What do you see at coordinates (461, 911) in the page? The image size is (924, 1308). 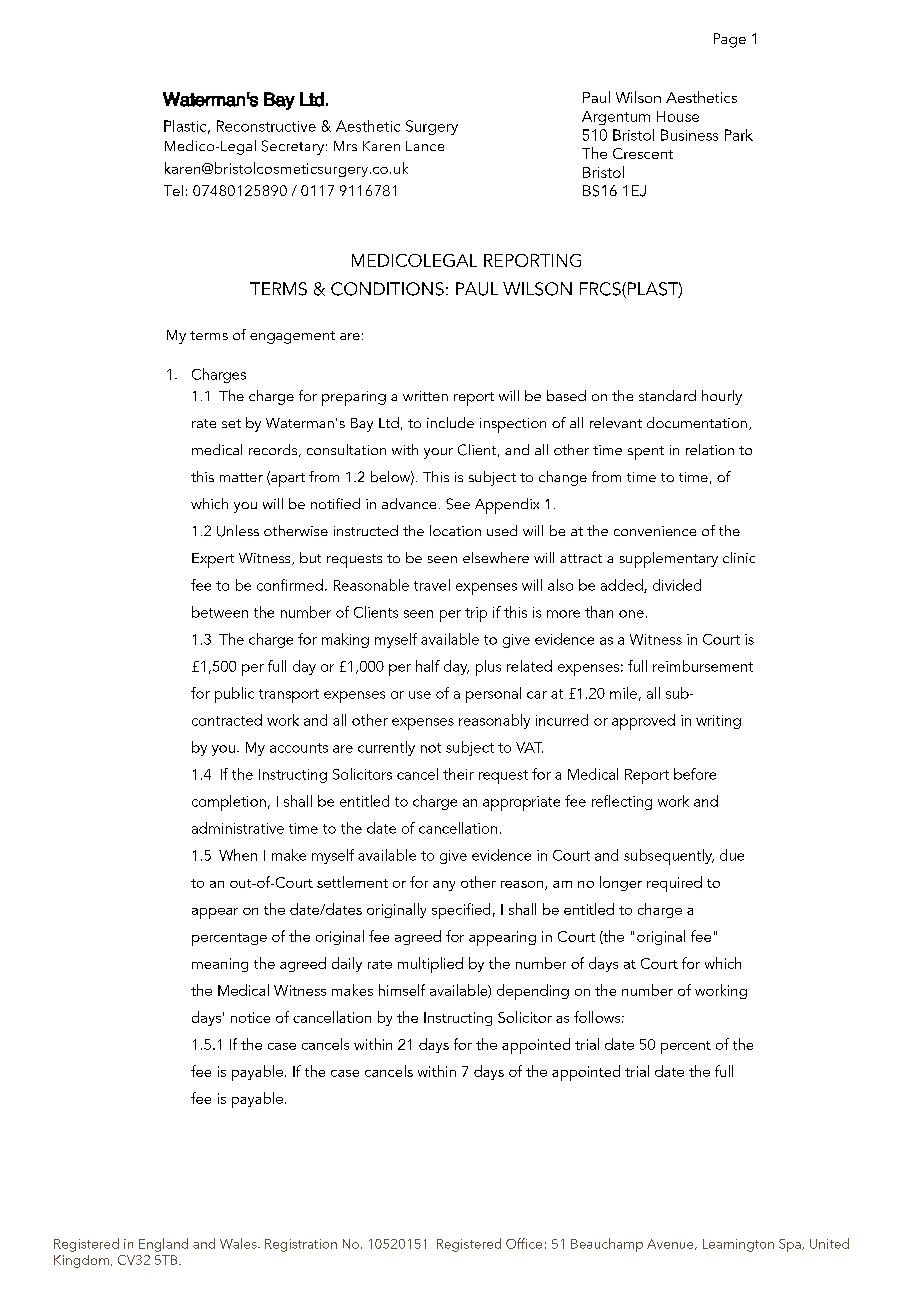 I see `specified` at bounding box center [461, 911].
